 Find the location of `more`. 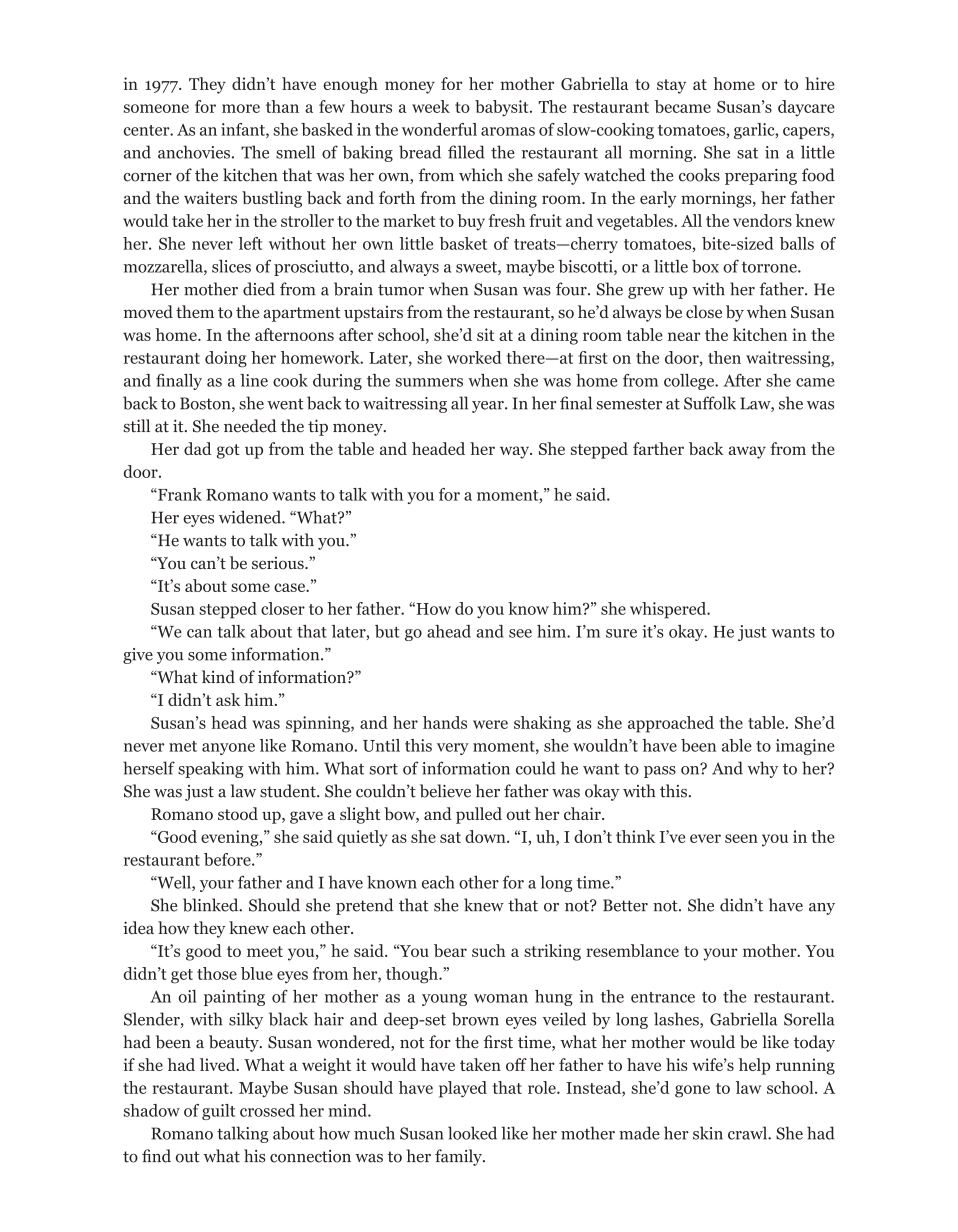

more is located at coordinates (241, 108).
